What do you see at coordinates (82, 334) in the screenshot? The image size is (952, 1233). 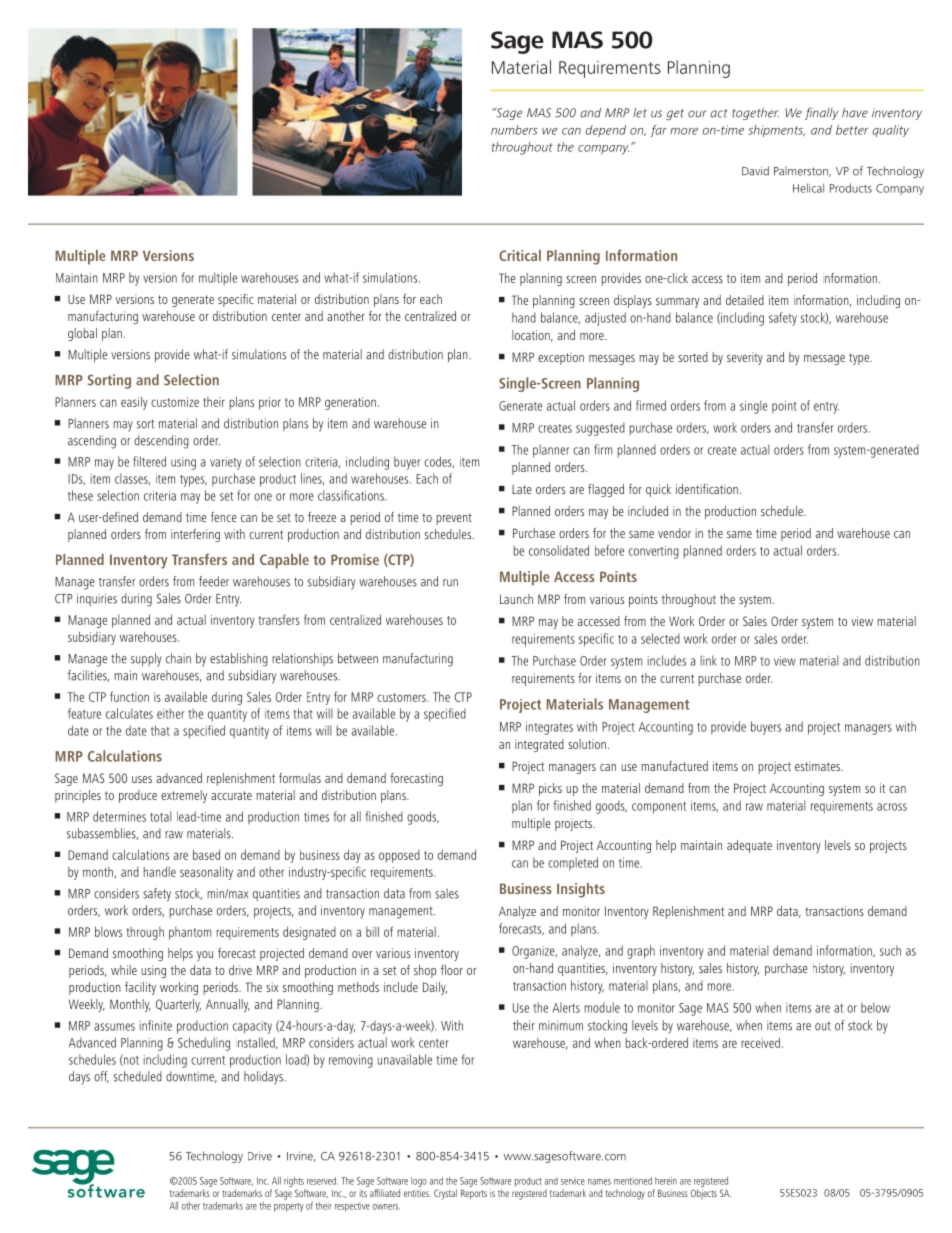 I see `global` at bounding box center [82, 334].
